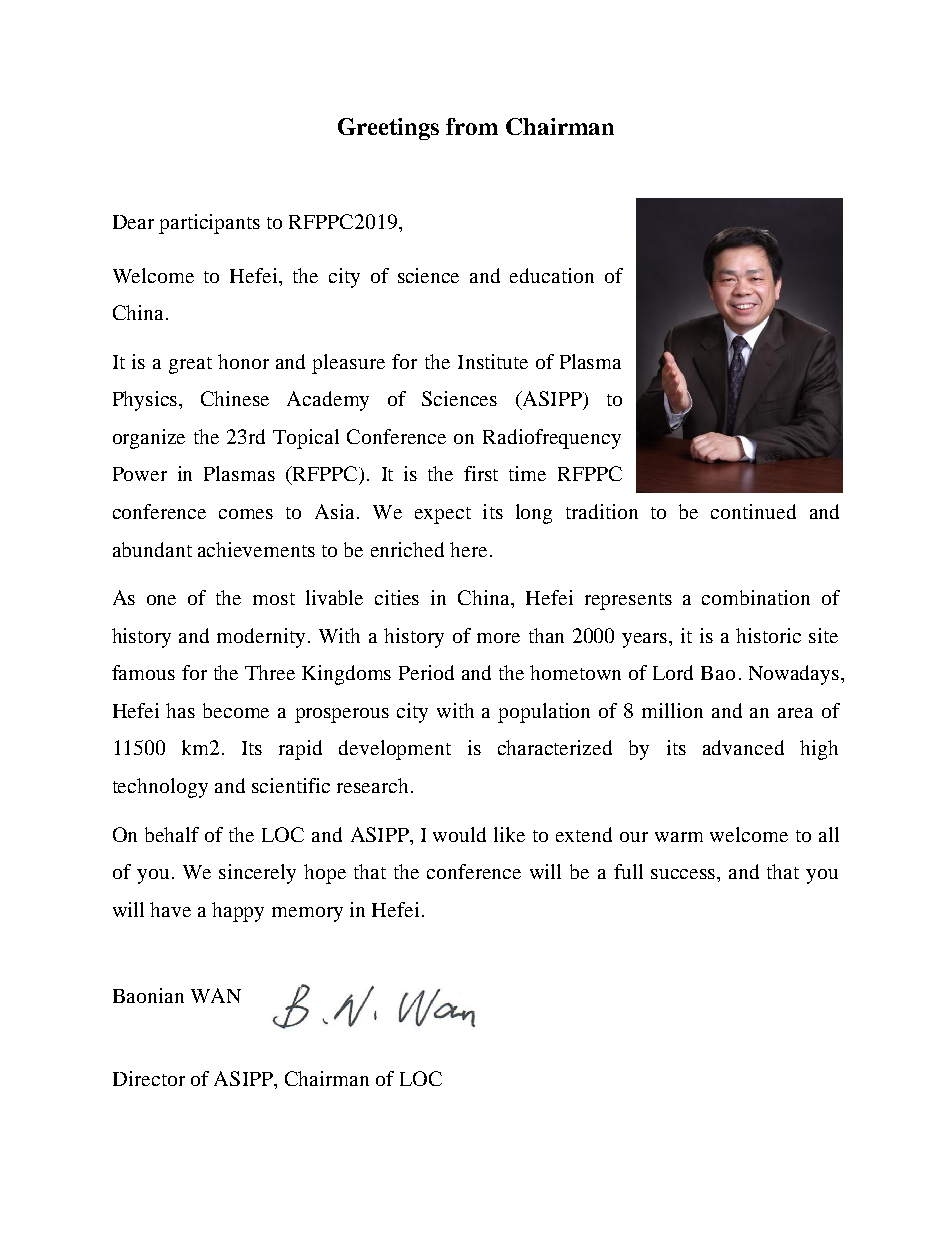 Image resolution: width=952 pixels, height=1233 pixels. Describe the element at coordinates (243, 361) in the screenshot. I see `honor` at that location.
